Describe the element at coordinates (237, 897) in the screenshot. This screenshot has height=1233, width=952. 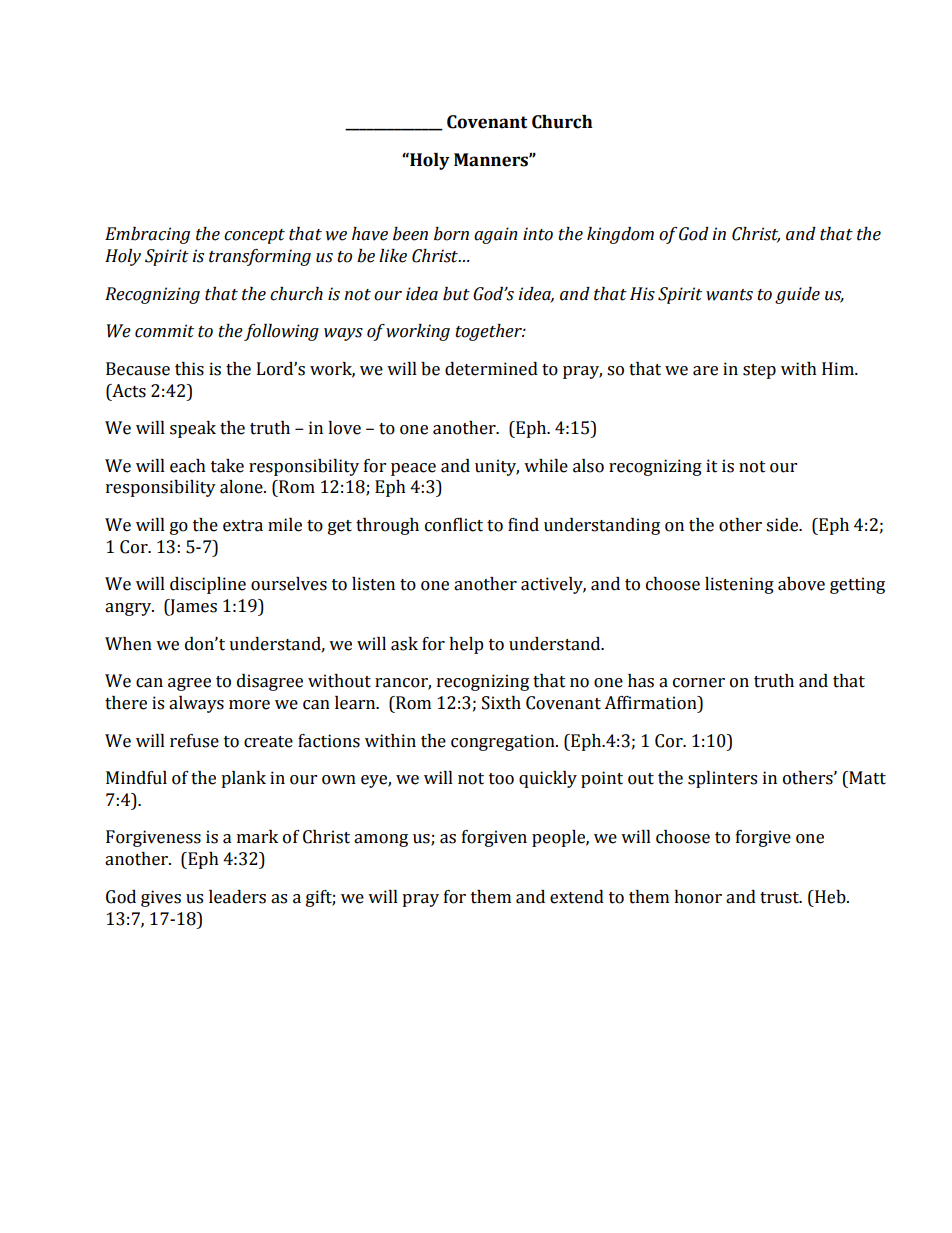
I see `leaders` at that location.
